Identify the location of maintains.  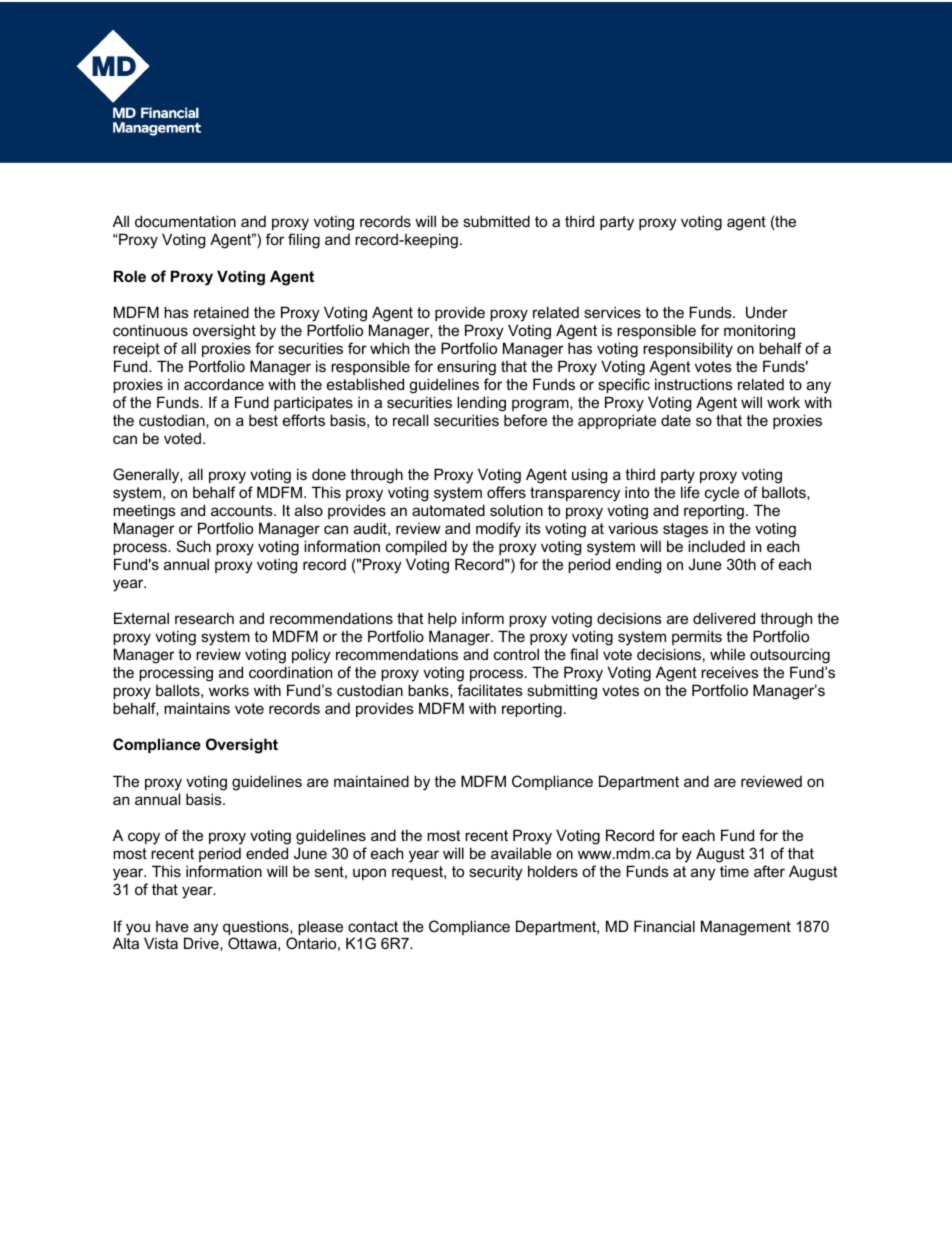
(197, 708).
